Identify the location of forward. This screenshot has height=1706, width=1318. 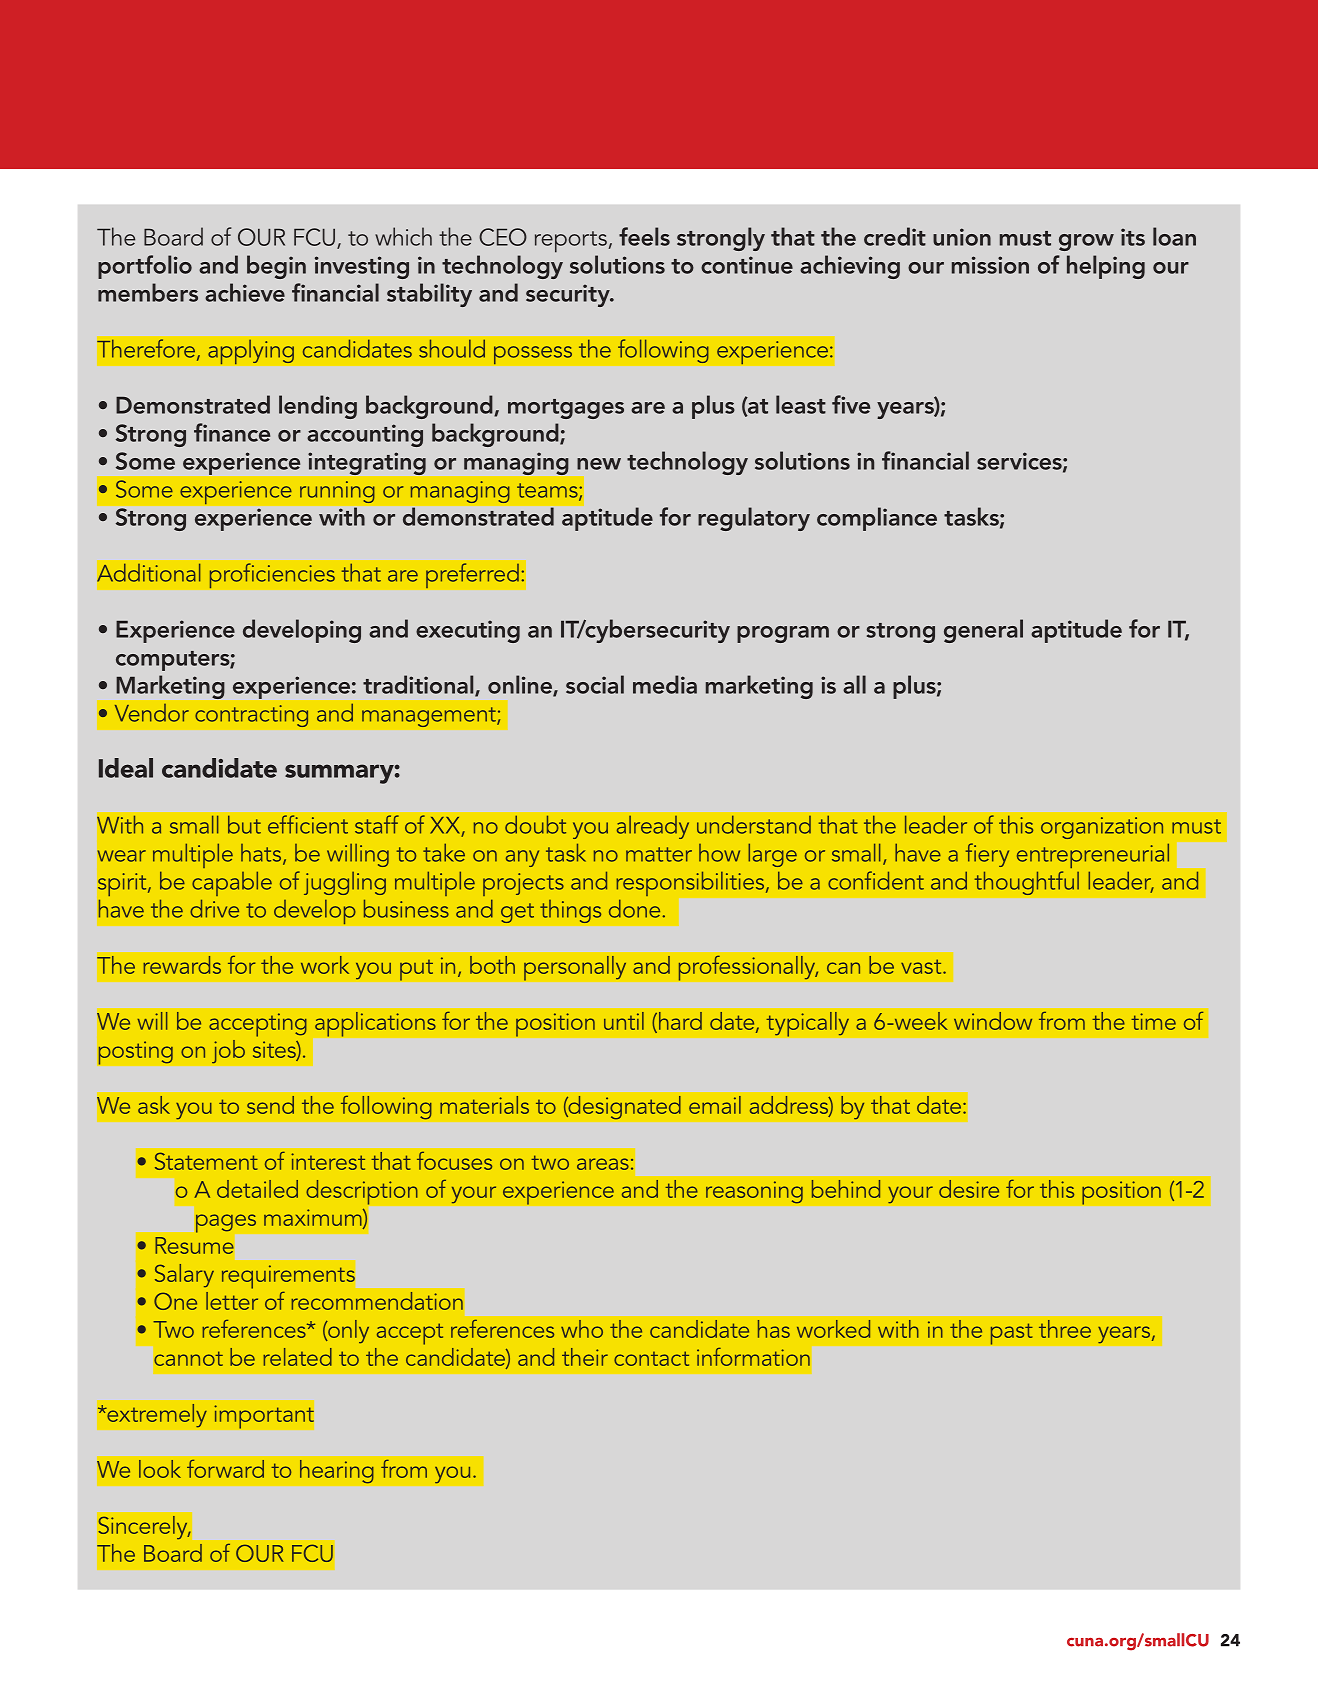
(225, 1468).
